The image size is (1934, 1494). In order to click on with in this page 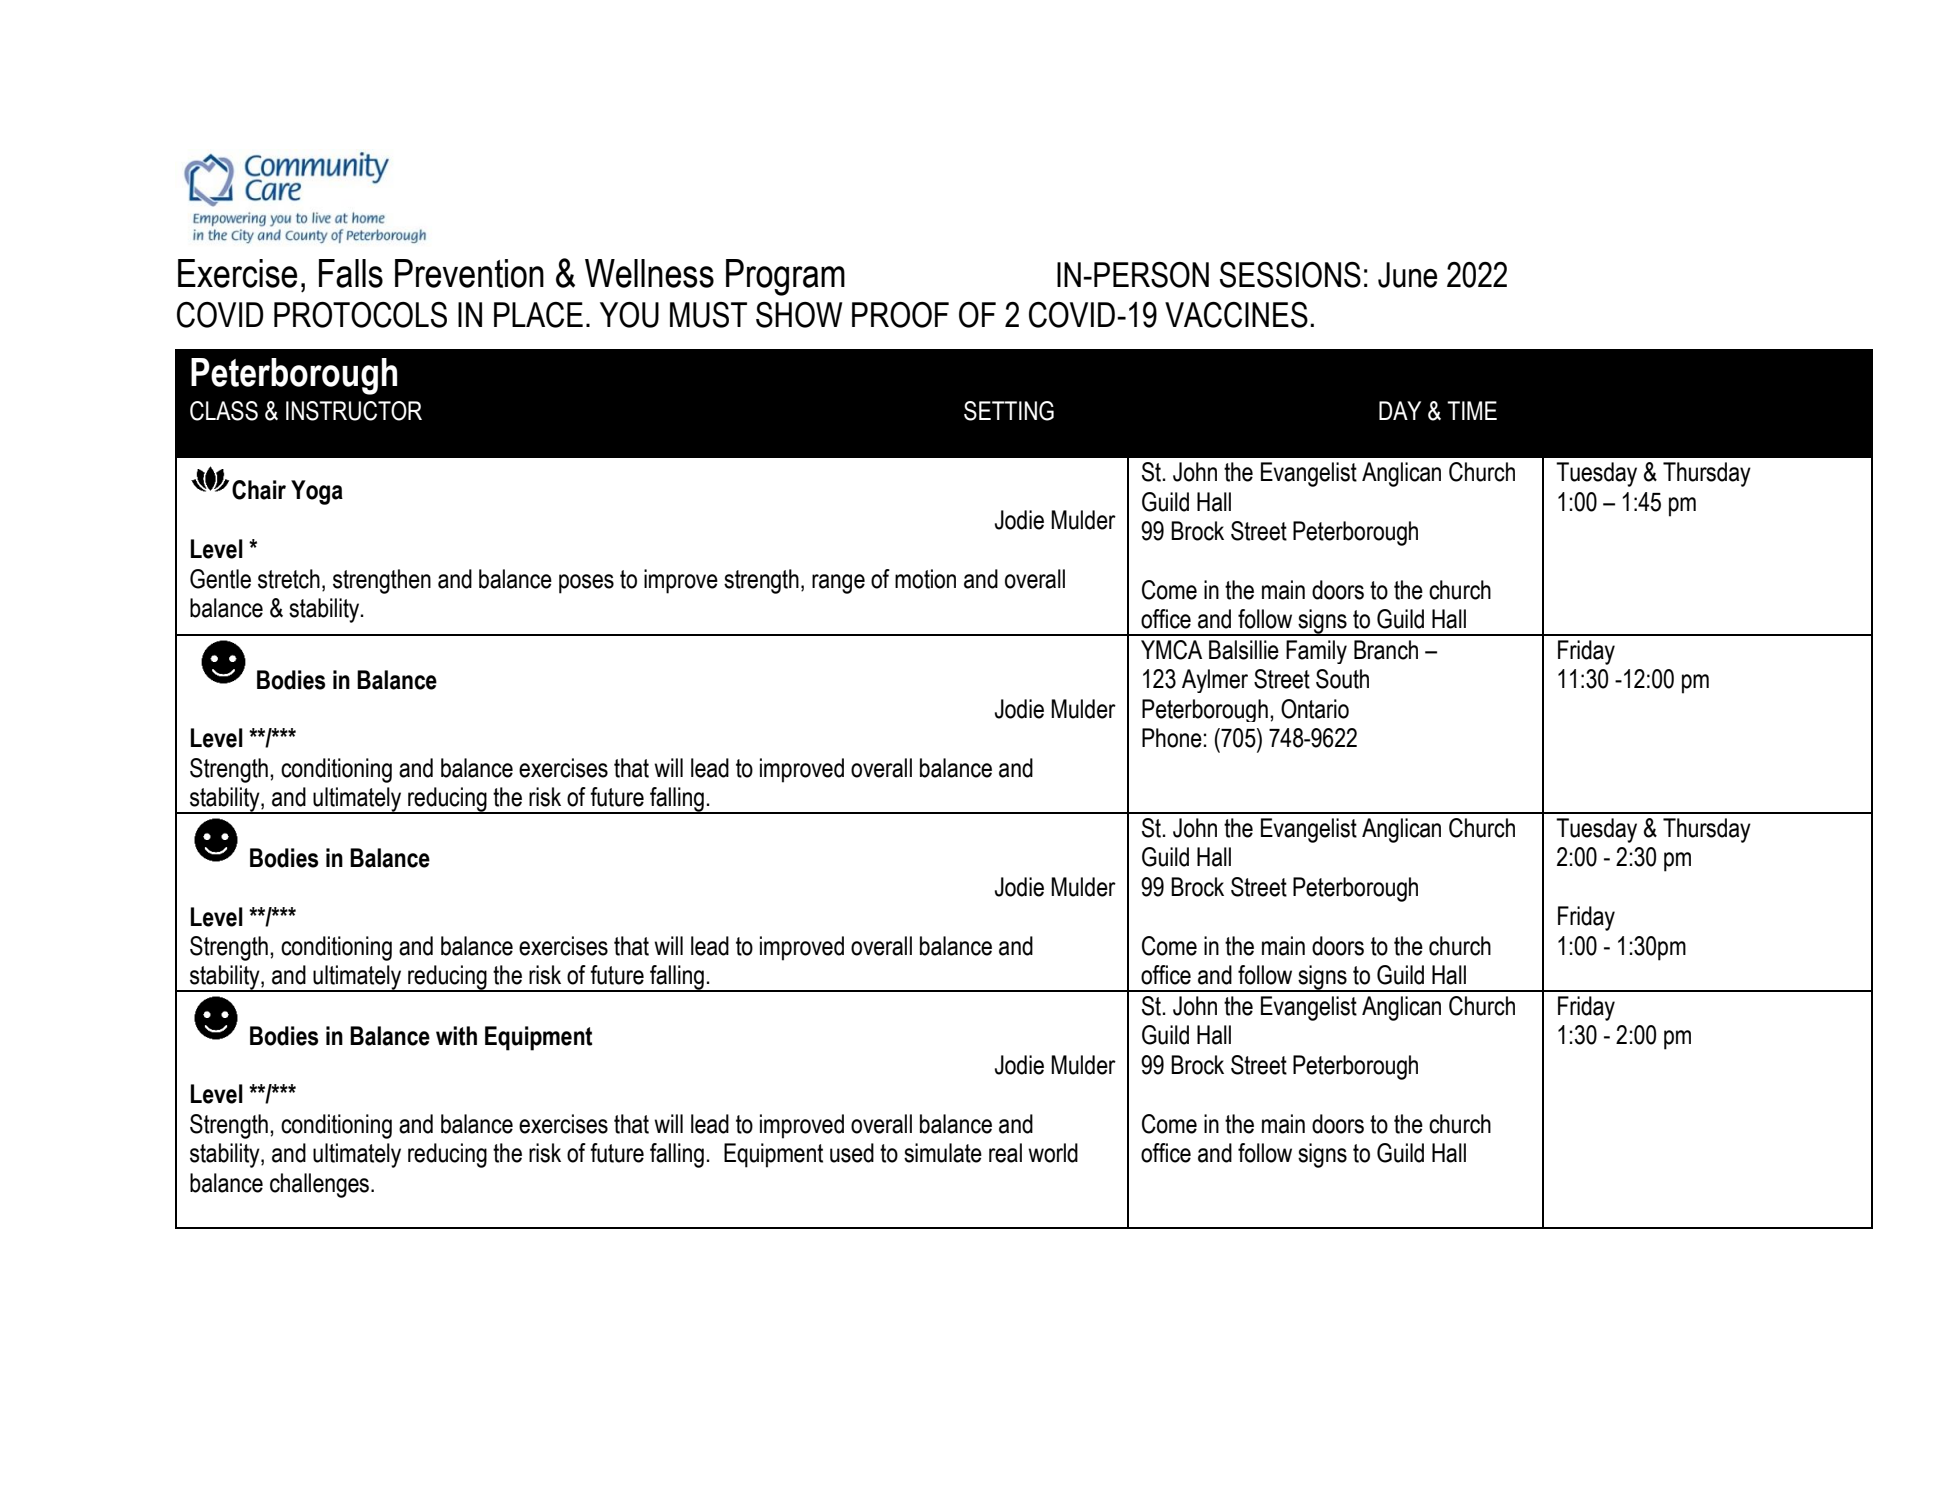, I will do `click(456, 1036)`.
